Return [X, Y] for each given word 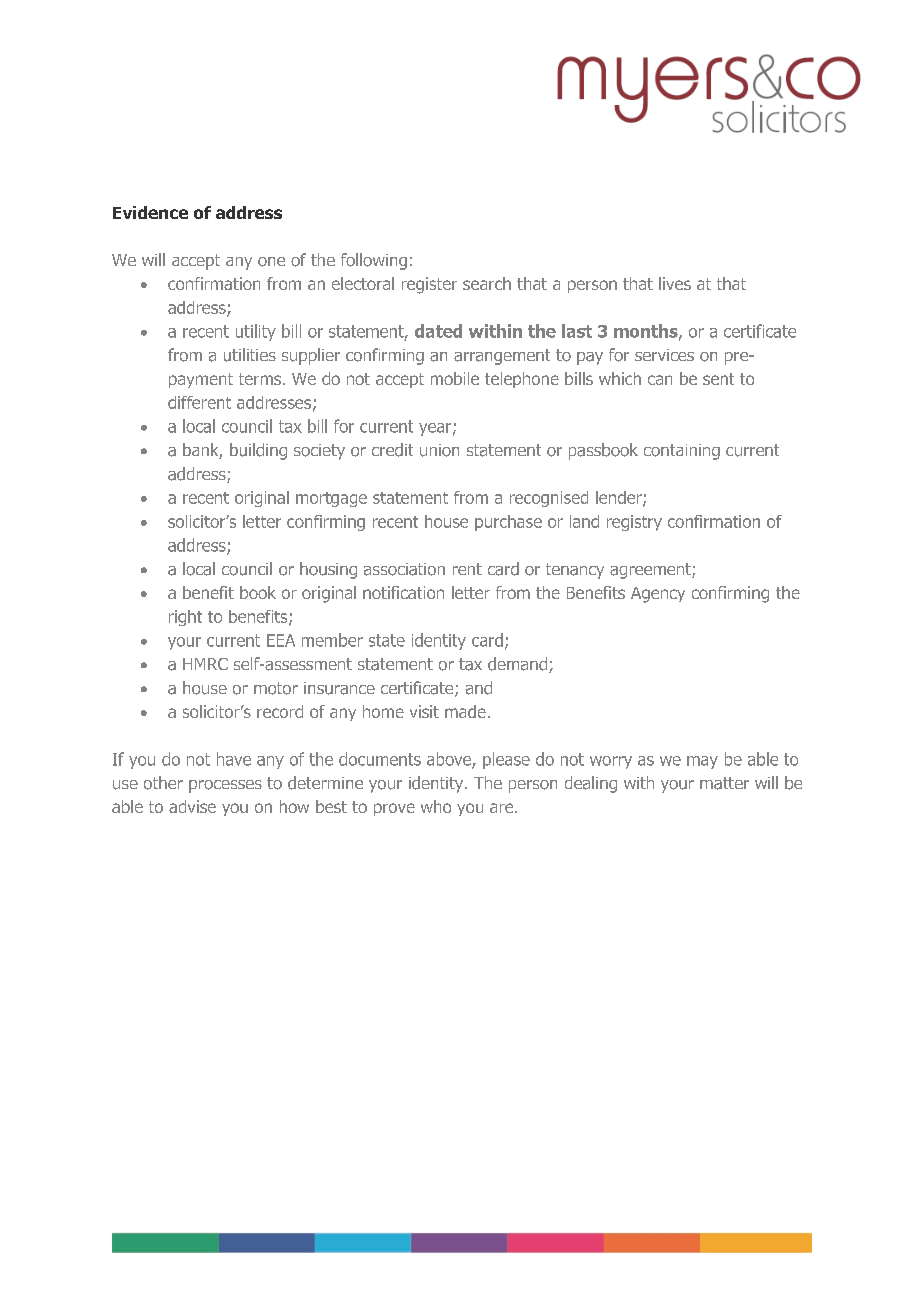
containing [682, 452]
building [258, 451]
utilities [250, 355]
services [664, 355]
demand [519, 665]
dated [438, 331]
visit [424, 711]
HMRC [205, 664]
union [439, 450]
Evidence [150, 212]
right [185, 618]
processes [225, 786]
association [404, 569]
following [374, 261]
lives [675, 283]
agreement [651, 571]
